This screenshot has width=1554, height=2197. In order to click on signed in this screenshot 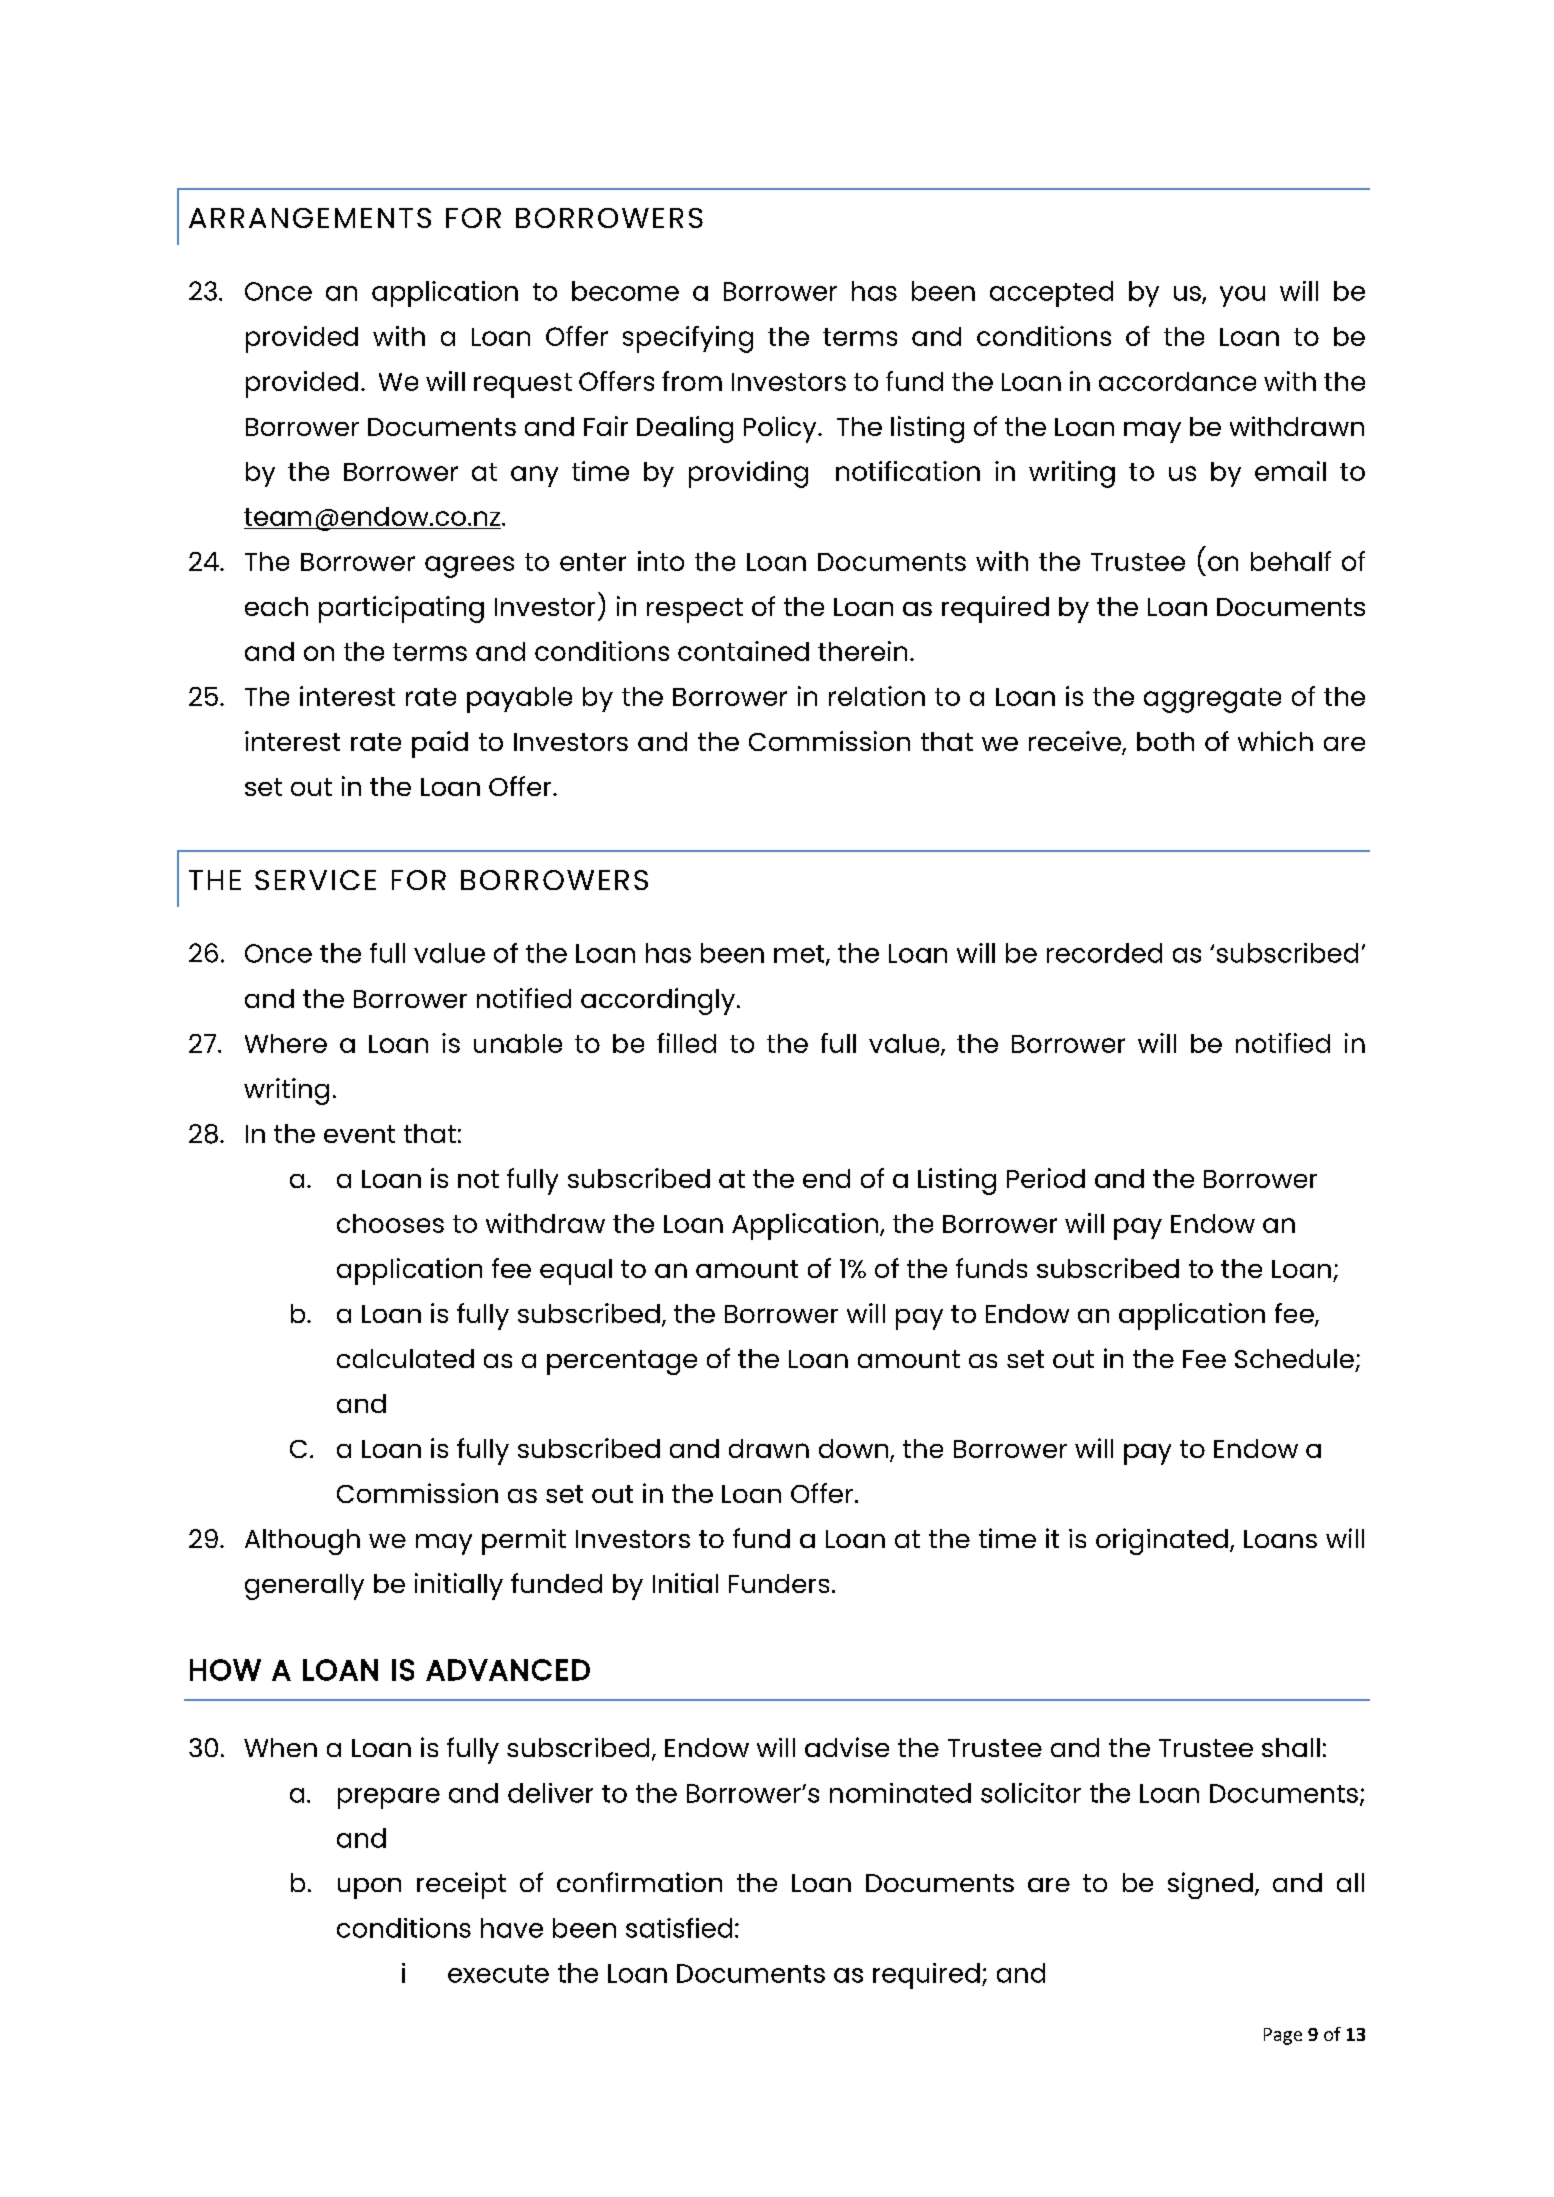, I will do `click(1210, 1885)`.
